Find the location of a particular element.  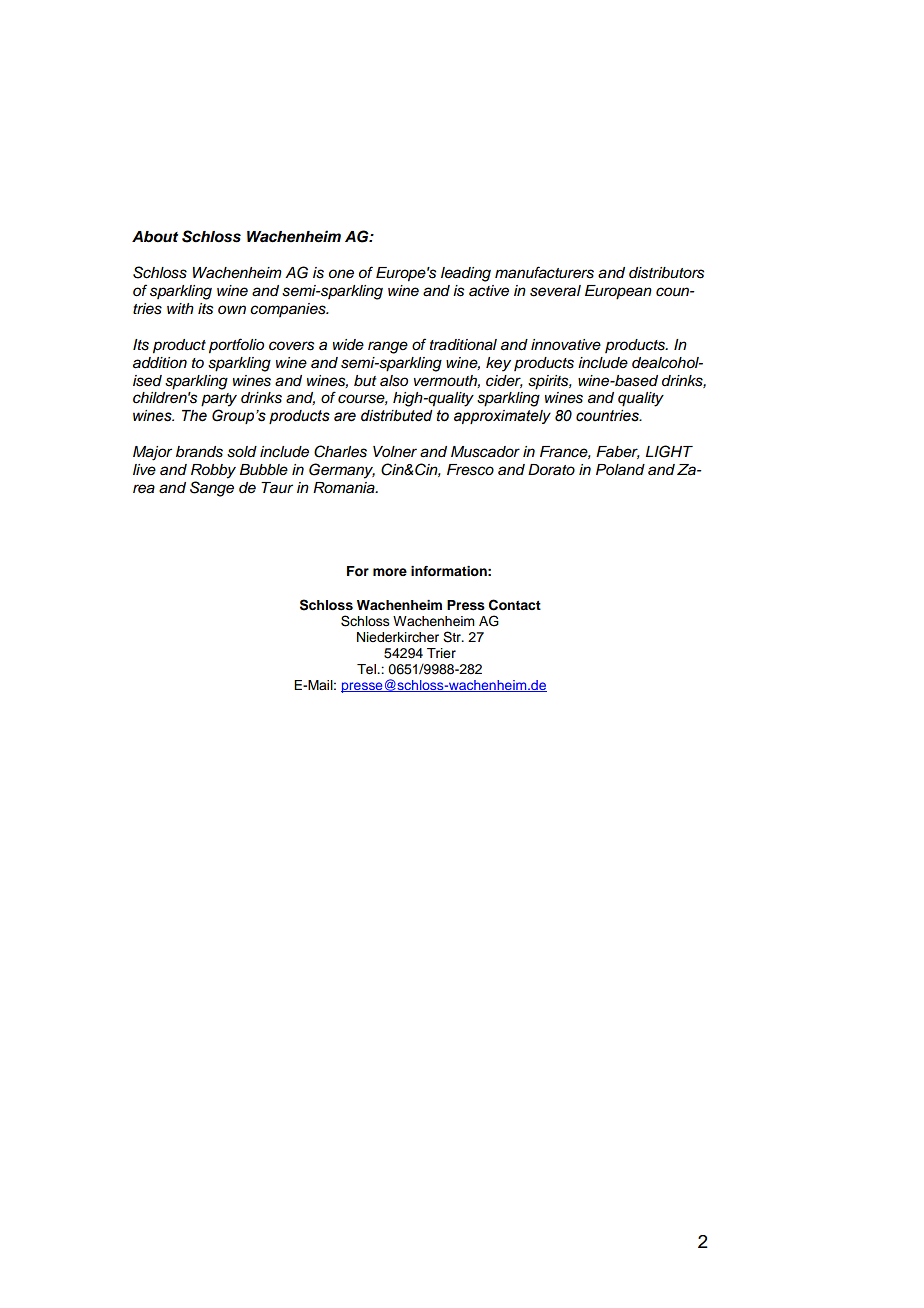

leading is located at coordinates (466, 274).
